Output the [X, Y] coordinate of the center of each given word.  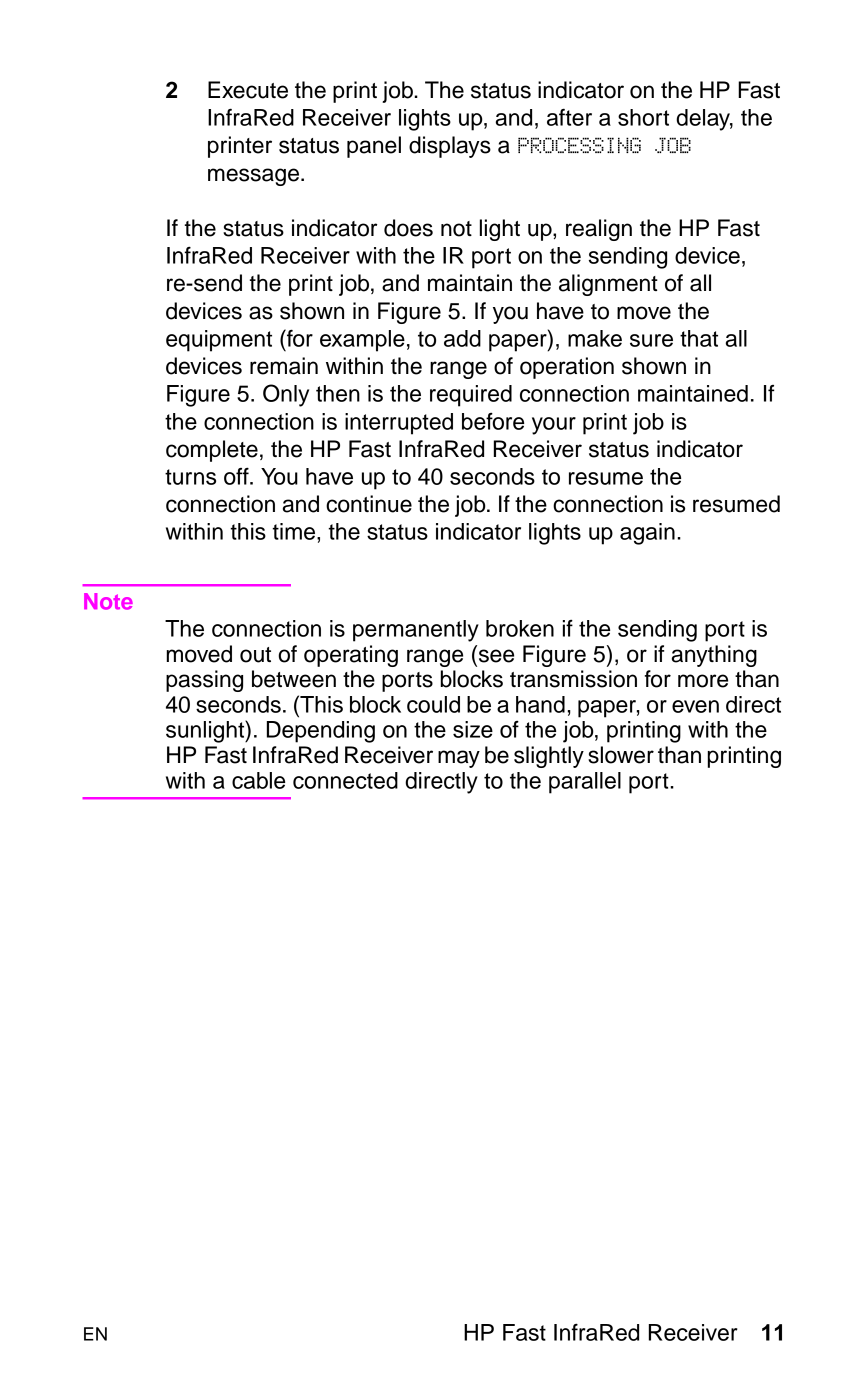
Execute [248, 90]
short [643, 117]
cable [258, 780]
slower [621, 755]
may [459, 759]
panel [374, 147]
